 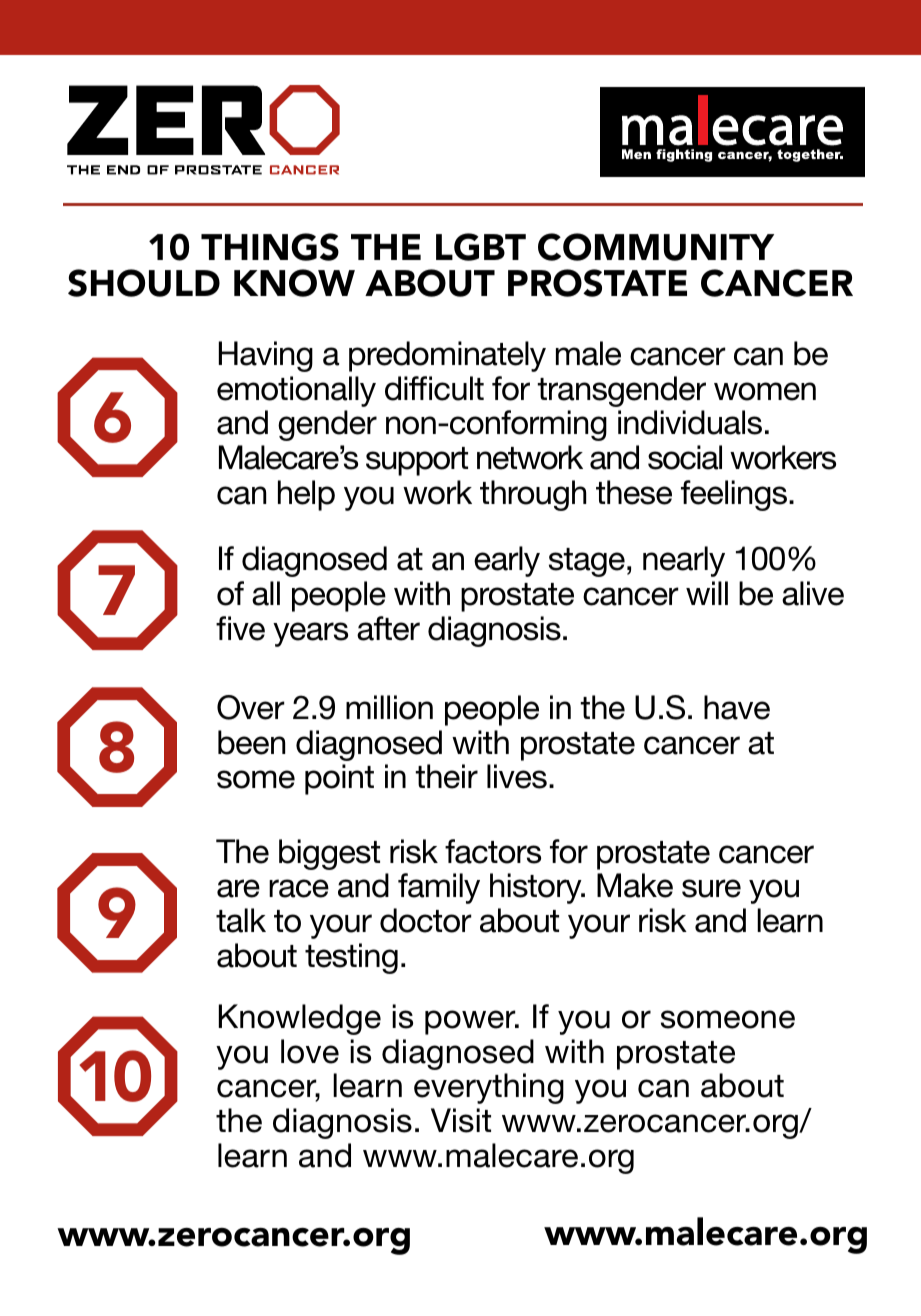 What do you see at coordinates (251, 707) in the document?
I see `Over` at bounding box center [251, 707].
